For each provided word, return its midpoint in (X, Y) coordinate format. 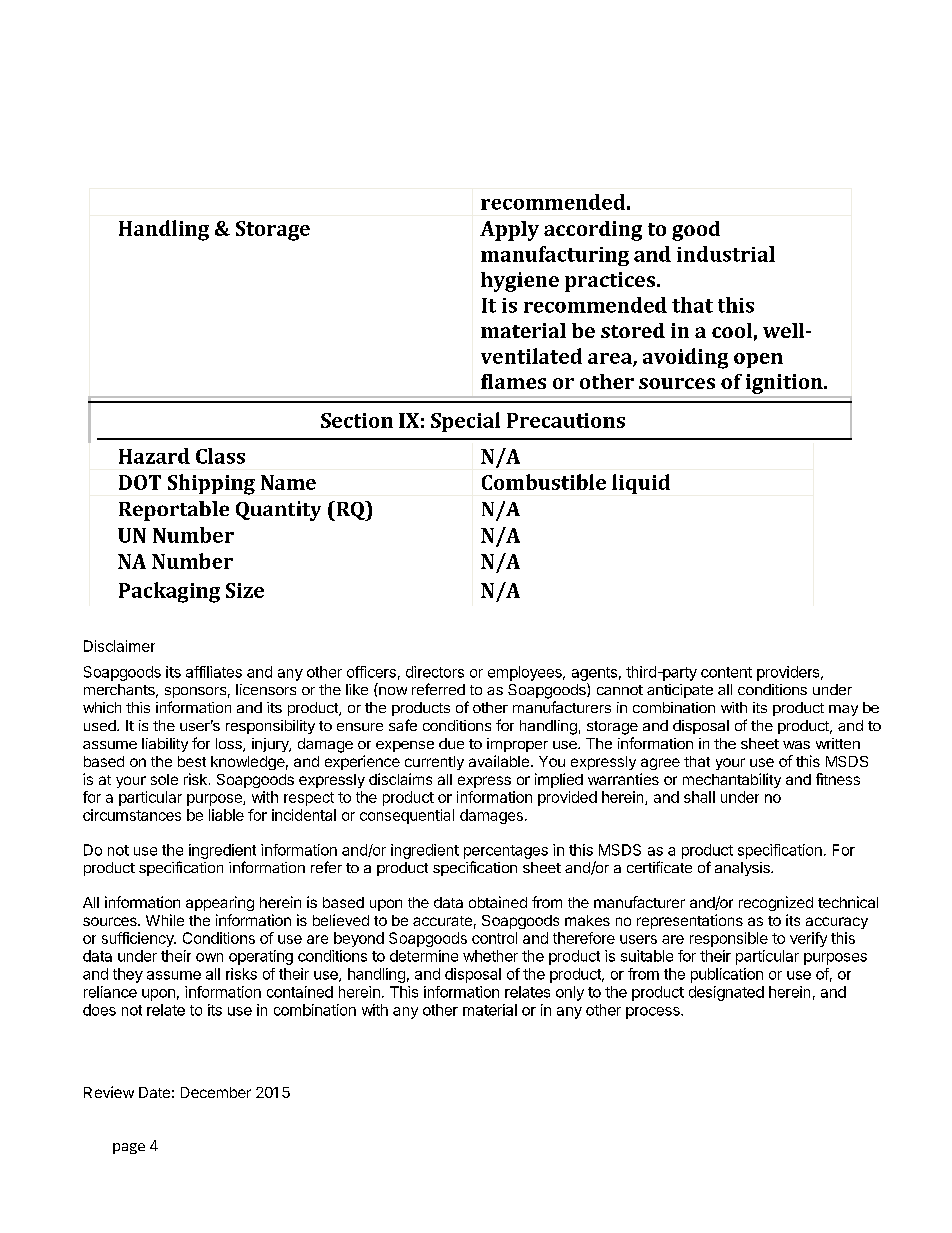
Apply (509, 231)
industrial (726, 254)
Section (357, 420)
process (654, 1013)
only (570, 993)
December (216, 1092)
